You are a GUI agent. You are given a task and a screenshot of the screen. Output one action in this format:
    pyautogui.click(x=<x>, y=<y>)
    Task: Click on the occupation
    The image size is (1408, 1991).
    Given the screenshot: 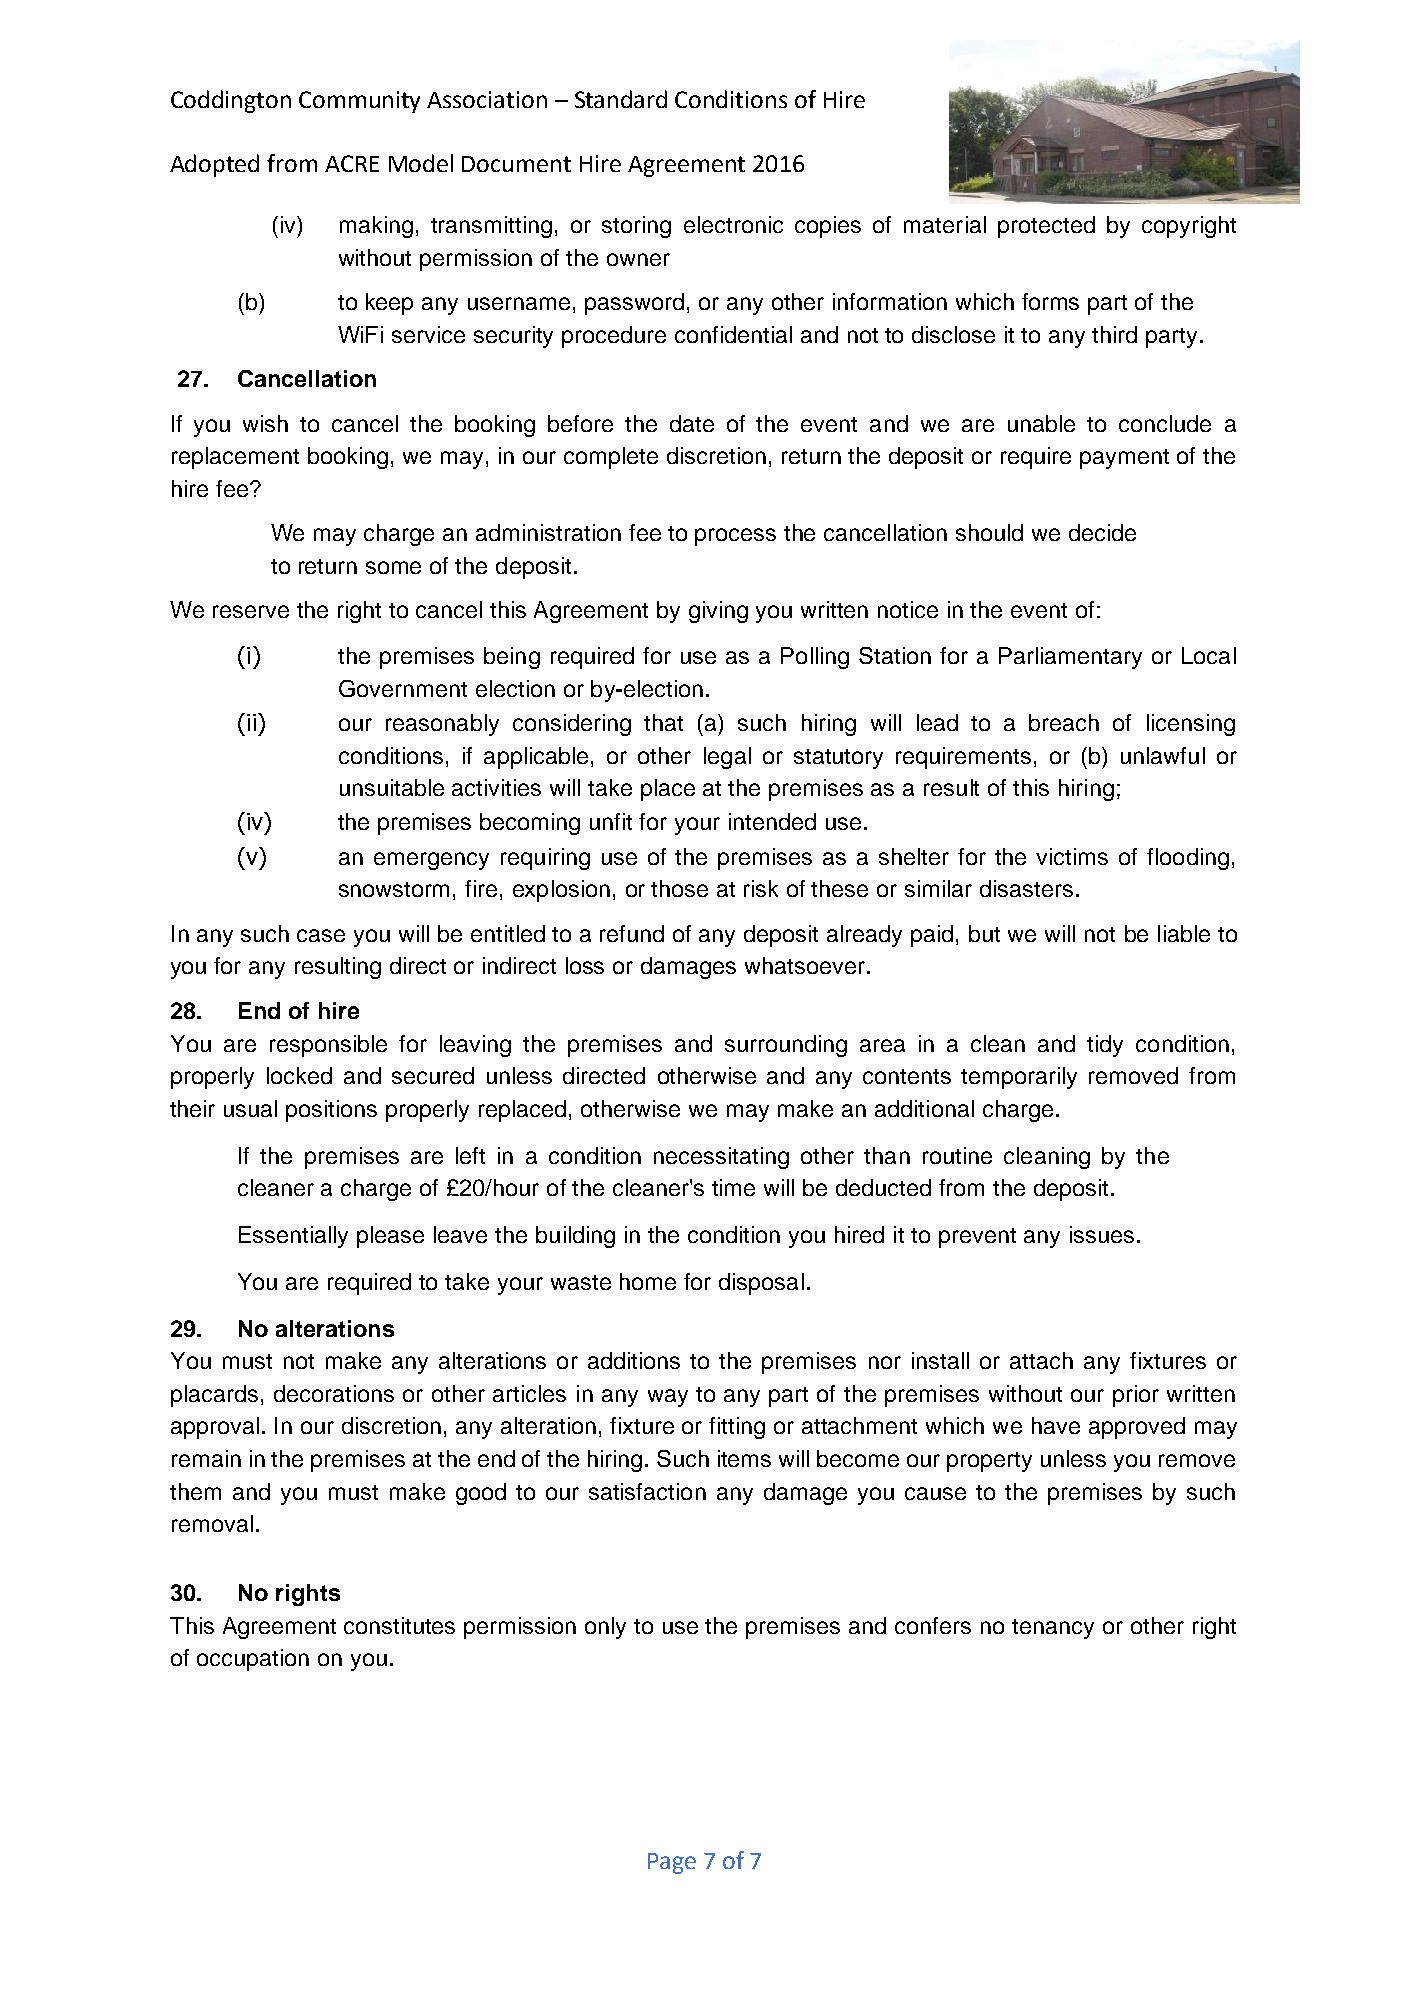 What is the action you would take?
    pyautogui.click(x=253, y=1660)
